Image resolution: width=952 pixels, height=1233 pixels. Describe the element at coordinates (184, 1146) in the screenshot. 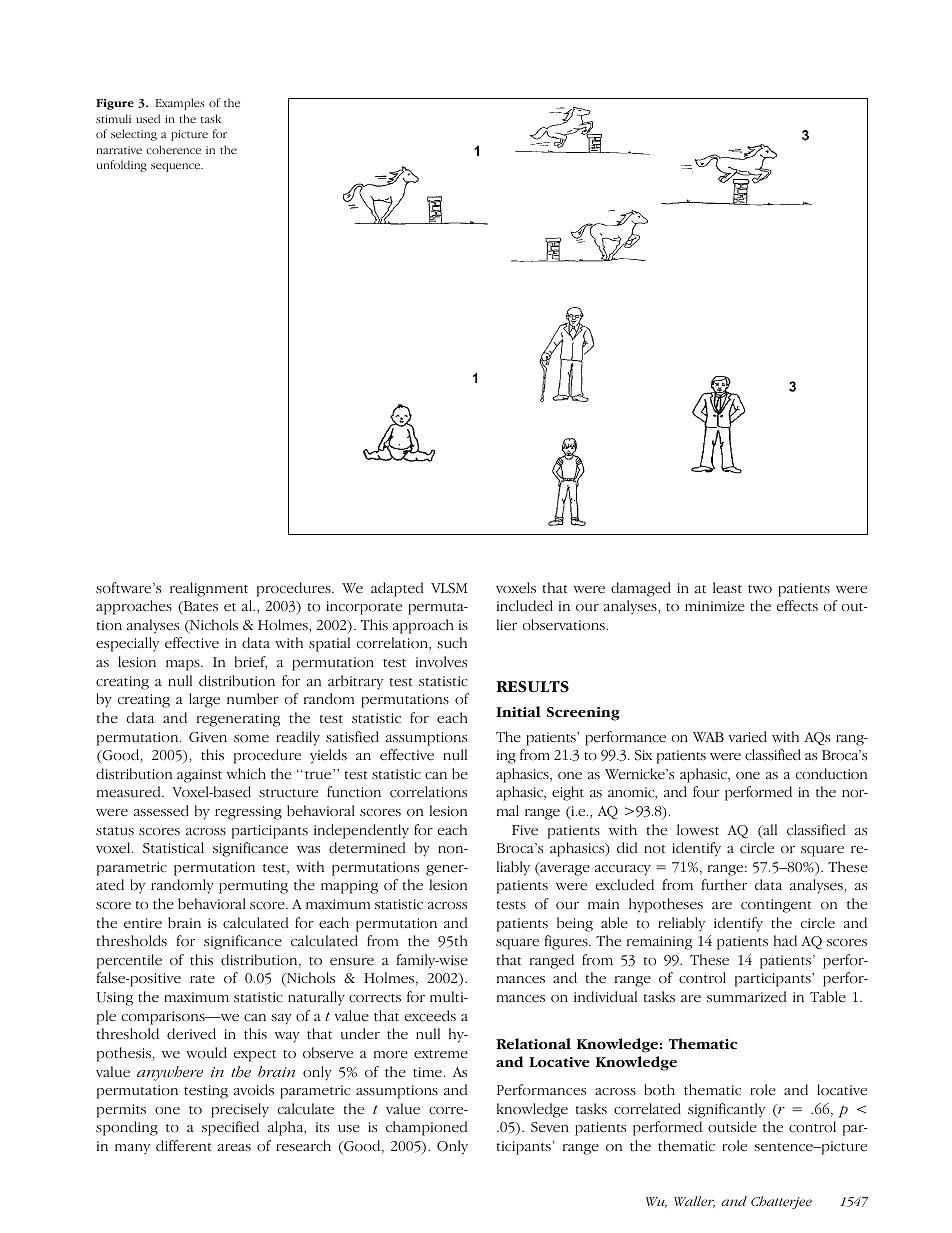

I see `different` at that location.
